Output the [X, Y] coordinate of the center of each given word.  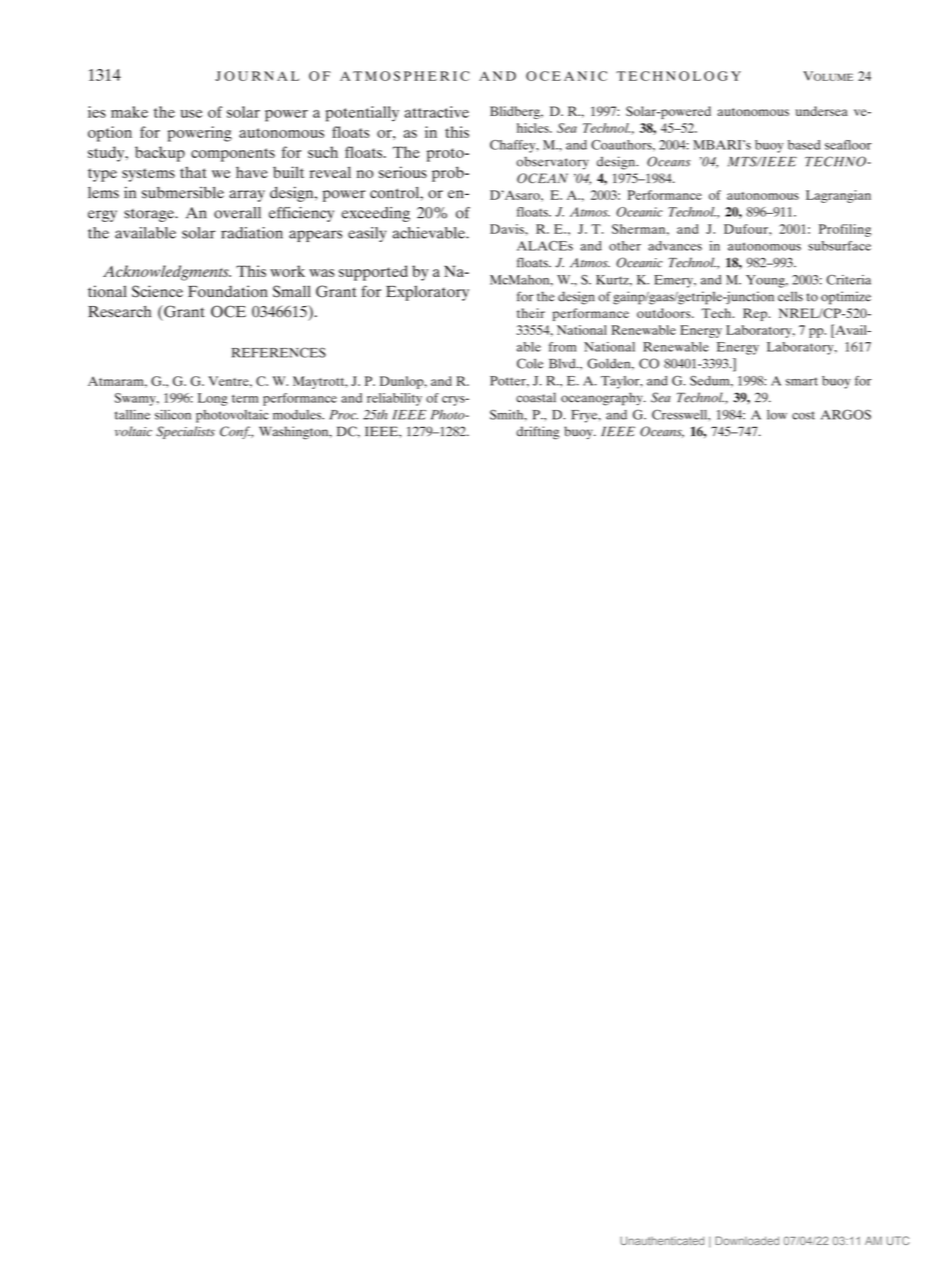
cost [803, 415]
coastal [536, 397]
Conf [236, 432]
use [191, 114]
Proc [343, 415]
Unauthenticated [662, 1240]
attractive [437, 112]
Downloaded [747, 1240]
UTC [898, 1240]
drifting [538, 433]
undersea [822, 111]
